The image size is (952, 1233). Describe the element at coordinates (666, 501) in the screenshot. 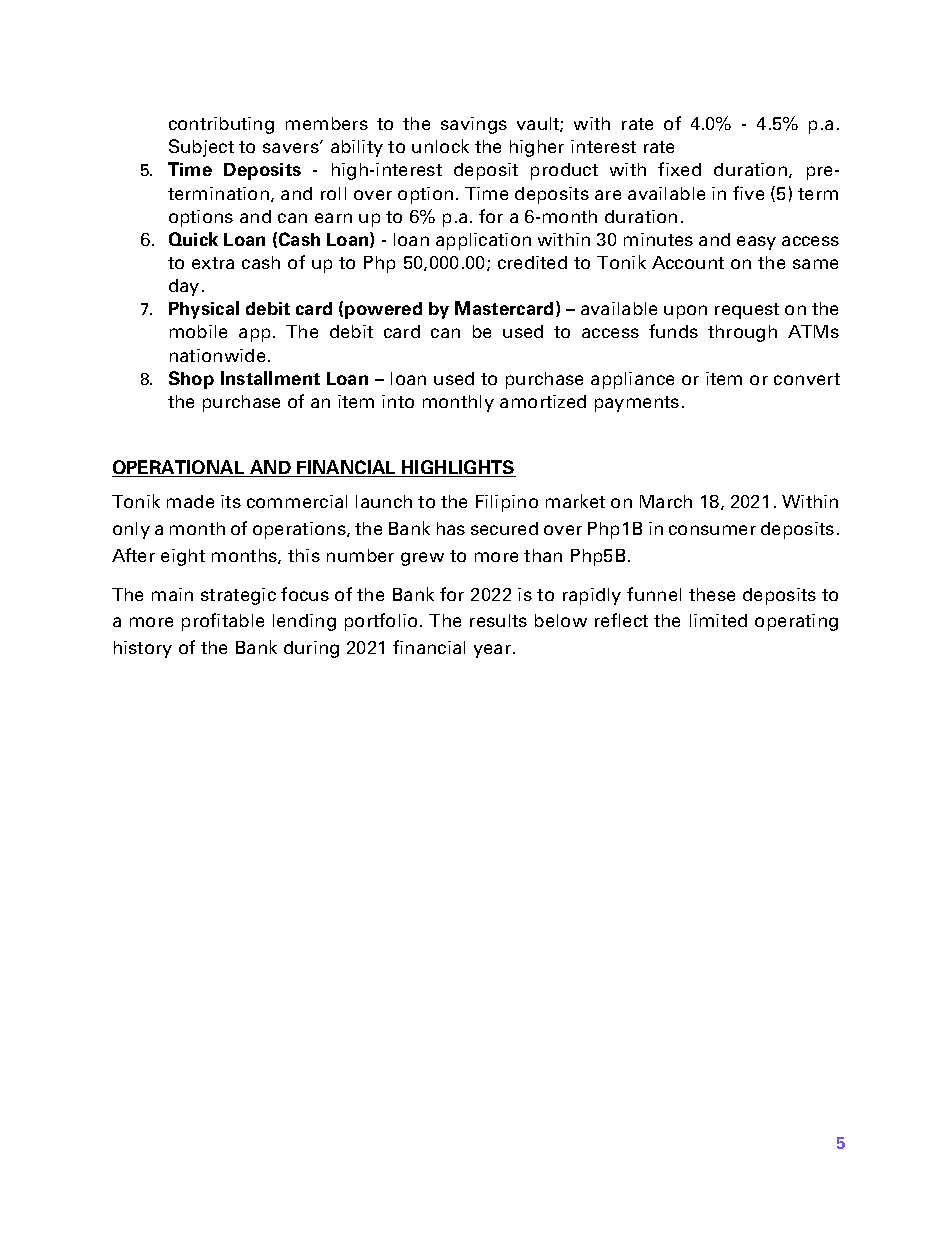

I see `March` at that location.
